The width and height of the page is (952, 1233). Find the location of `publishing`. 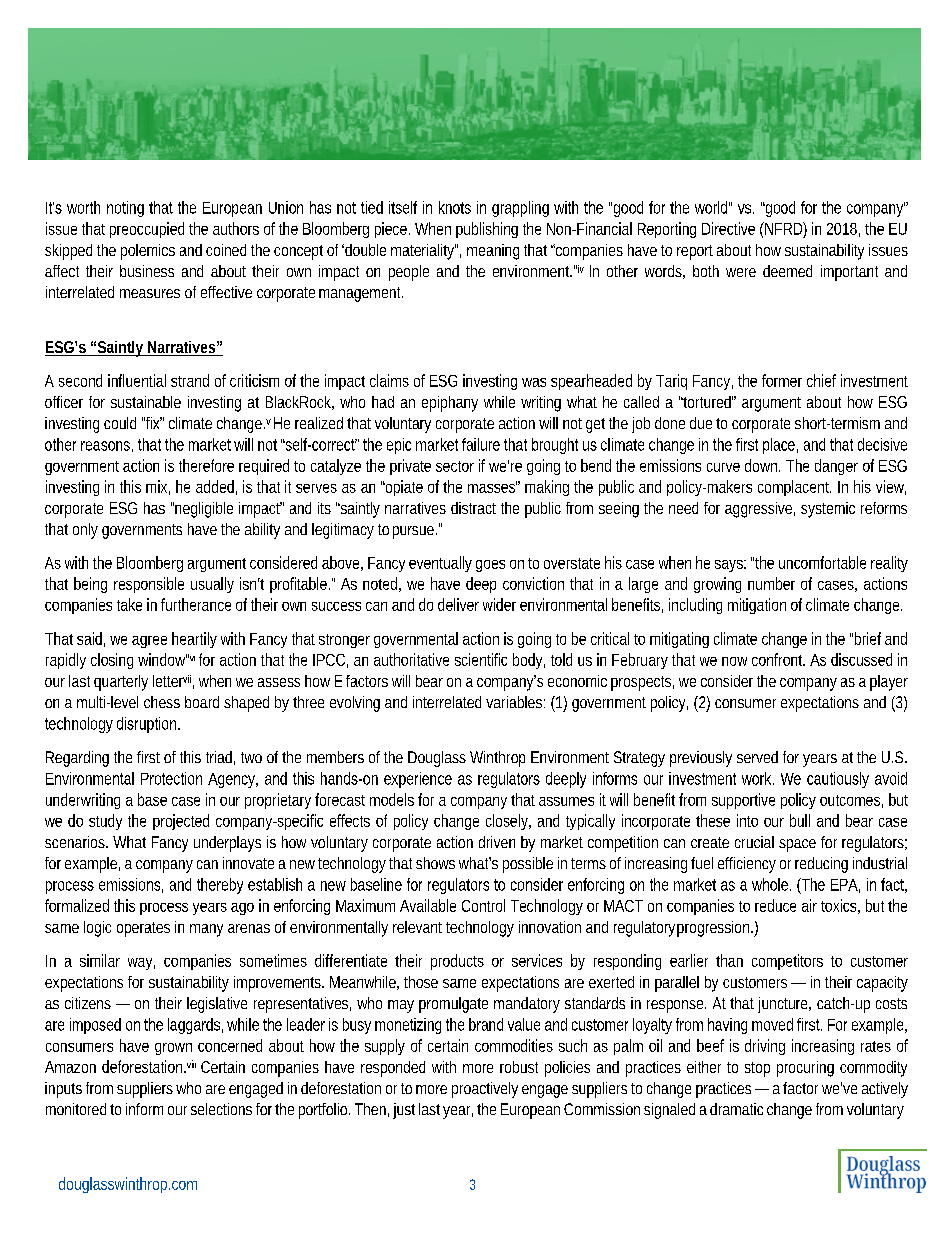

publishing is located at coordinates (487, 230).
